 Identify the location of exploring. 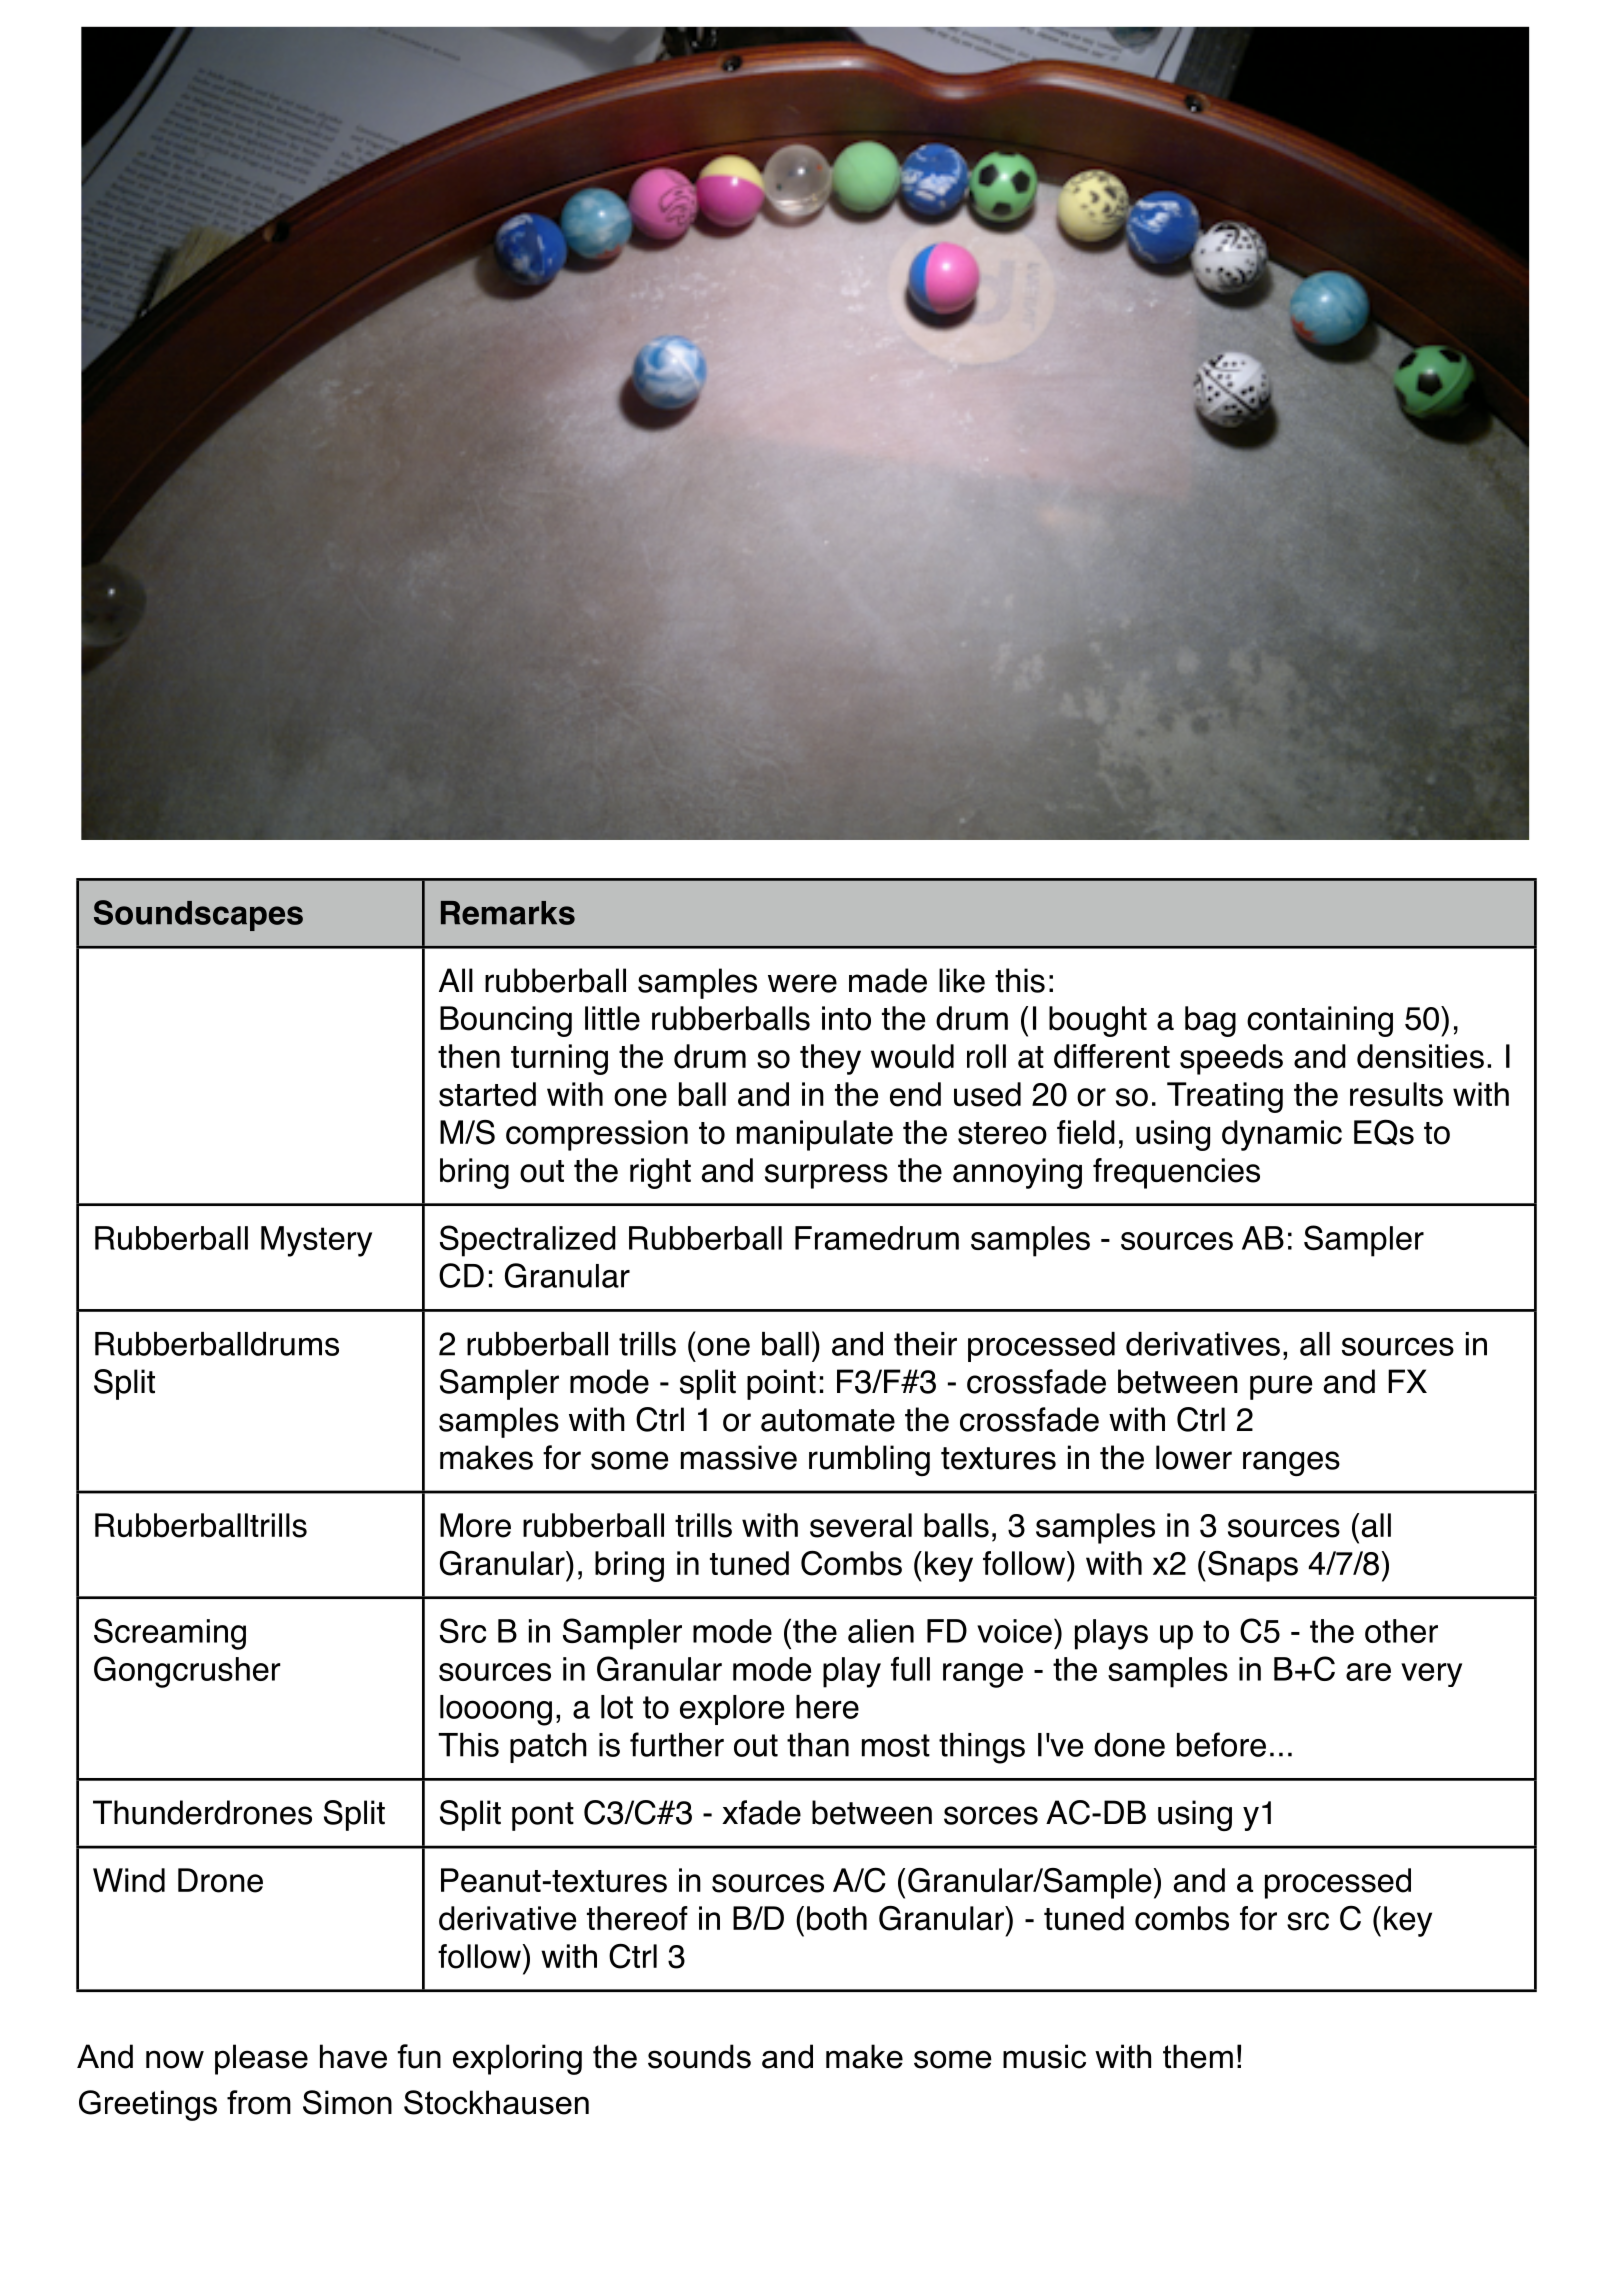
(517, 2059).
